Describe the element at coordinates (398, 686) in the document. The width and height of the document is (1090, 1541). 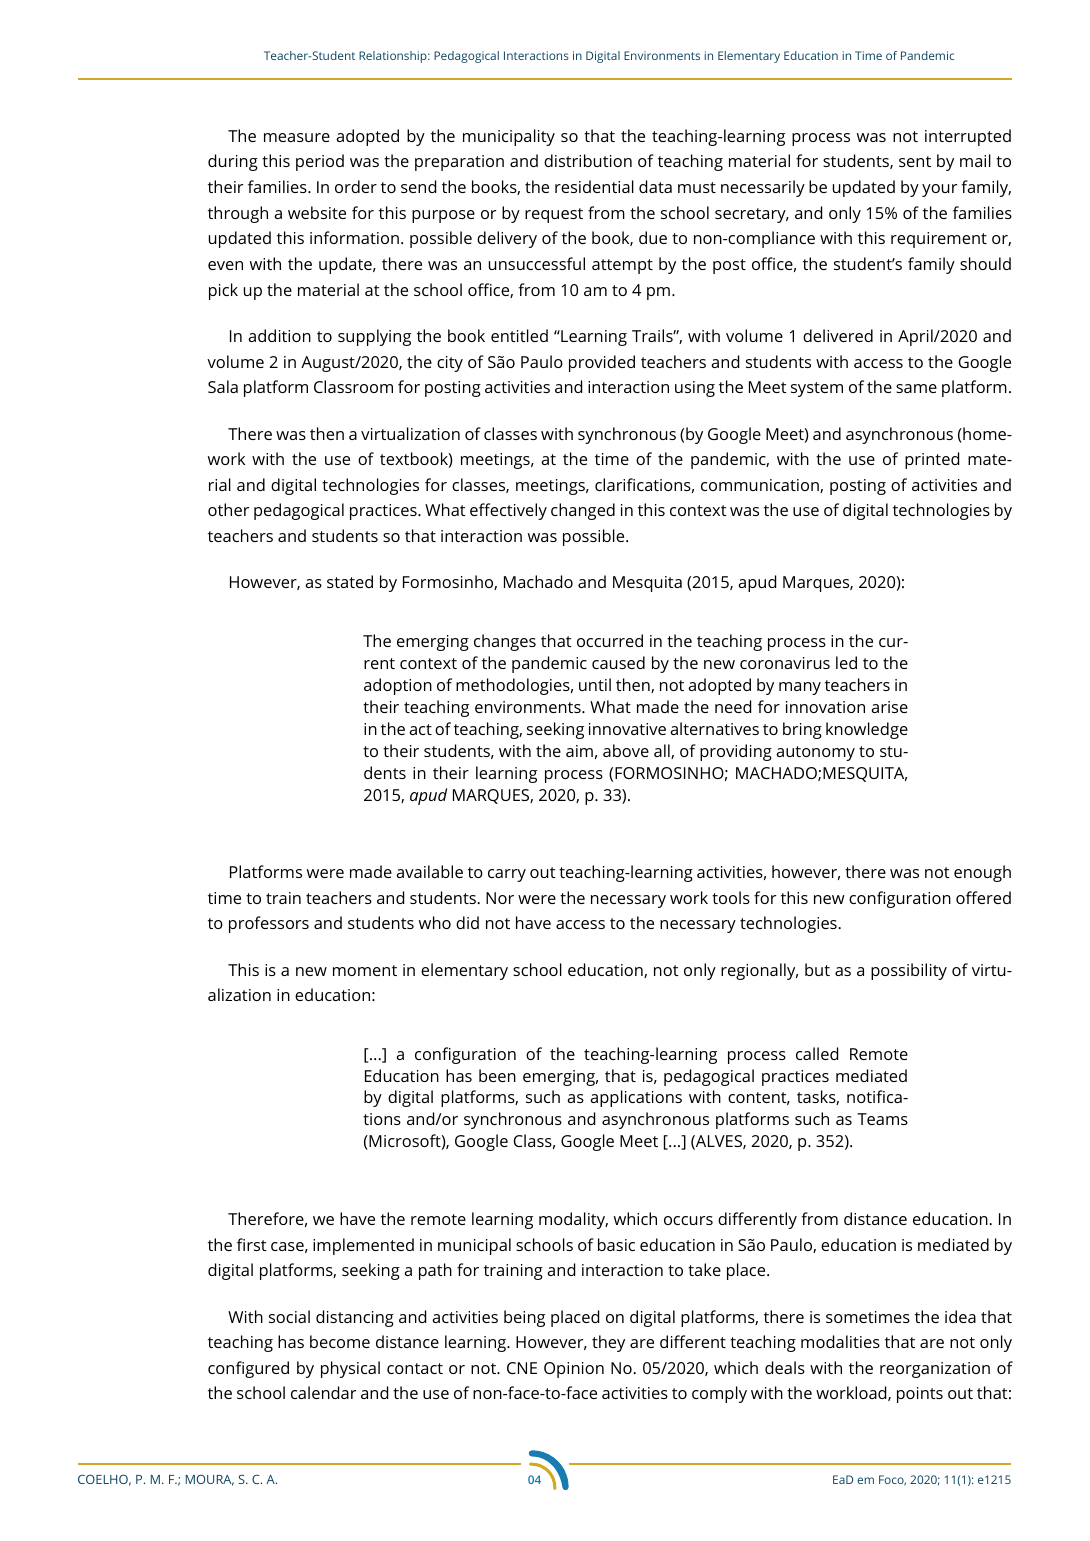
I see `adoption` at that location.
